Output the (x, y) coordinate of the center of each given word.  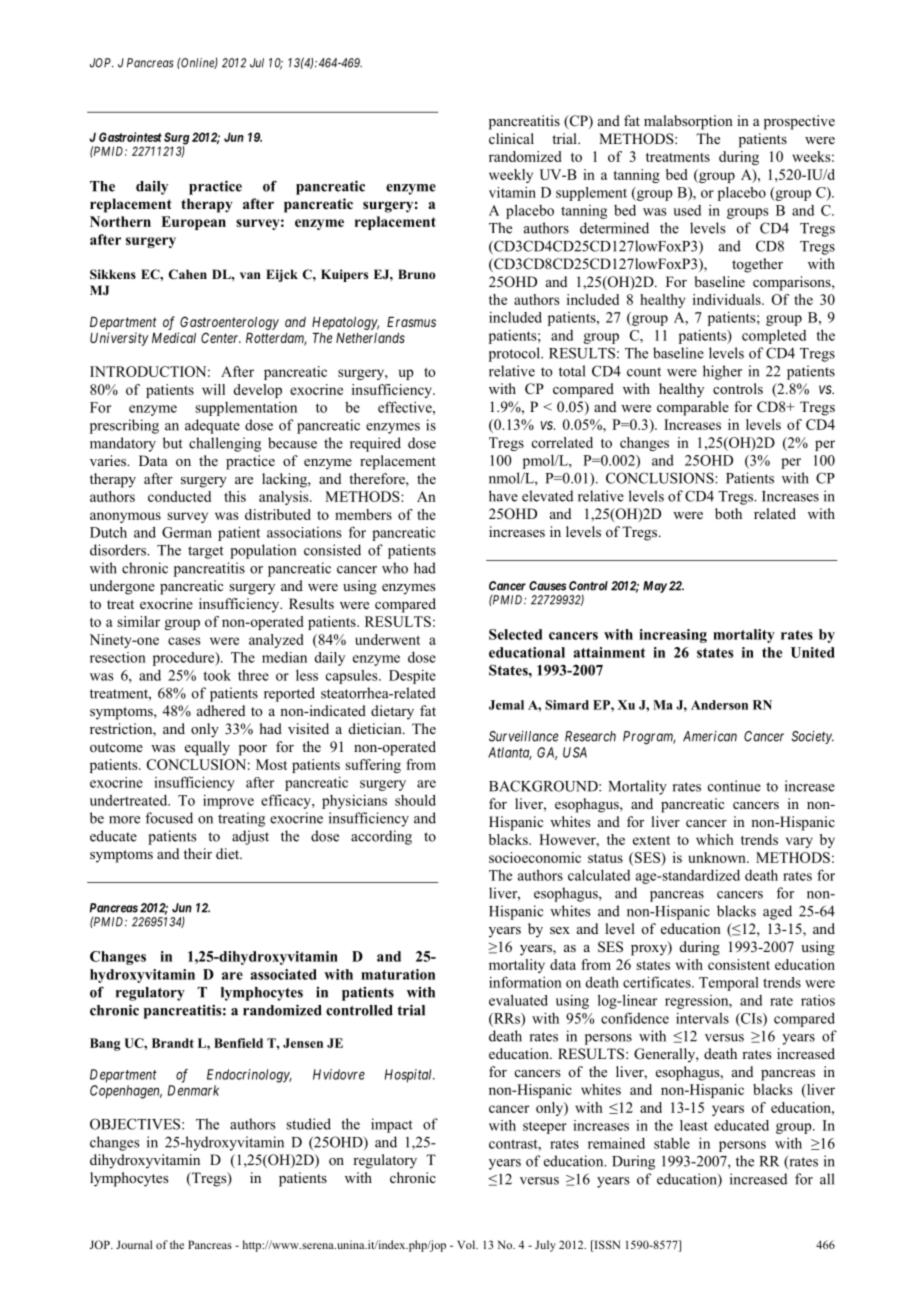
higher (722, 372)
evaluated (518, 1000)
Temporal (729, 984)
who (395, 568)
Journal (134, 1244)
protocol (515, 354)
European (193, 223)
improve (228, 802)
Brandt (173, 1043)
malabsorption (688, 122)
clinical (511, 138)
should (415, 800)
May (655, 587)
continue (734, 786)
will (213, 389)
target (206, 552)
